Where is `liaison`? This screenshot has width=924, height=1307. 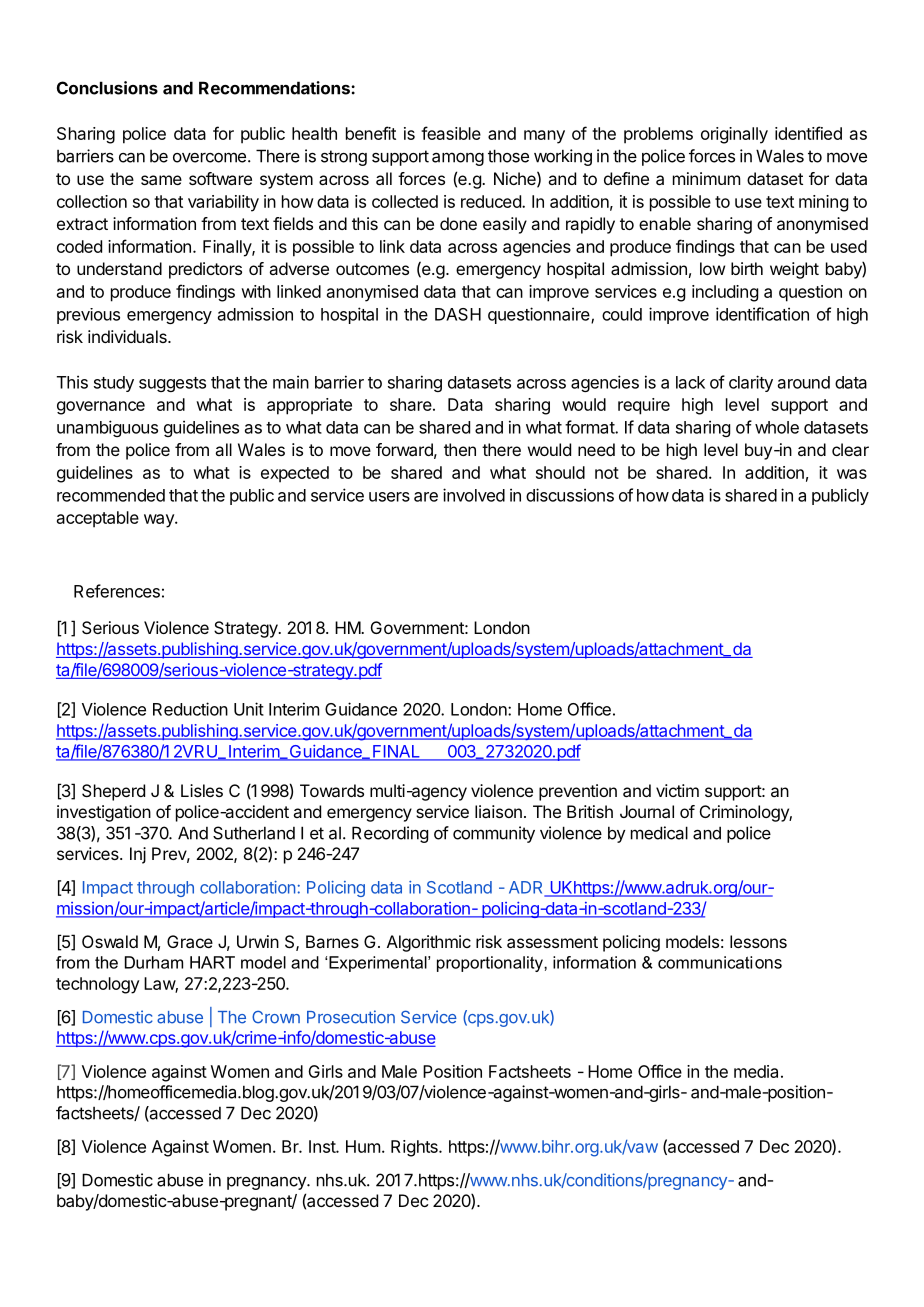
liaison is located at coordinates (498, 811).
